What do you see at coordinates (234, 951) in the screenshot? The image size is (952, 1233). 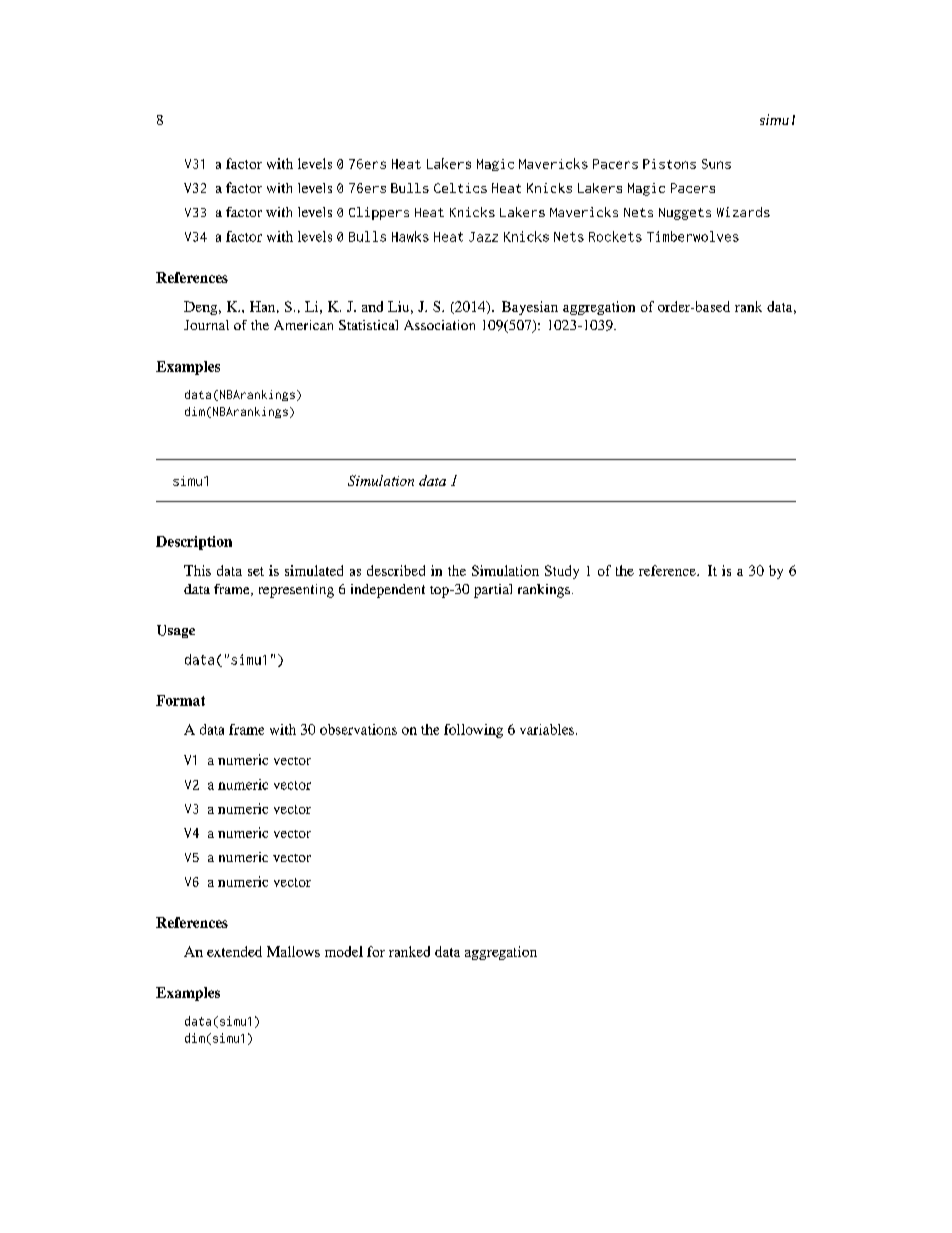 I see `extended` at bounding box center [234, 951].
